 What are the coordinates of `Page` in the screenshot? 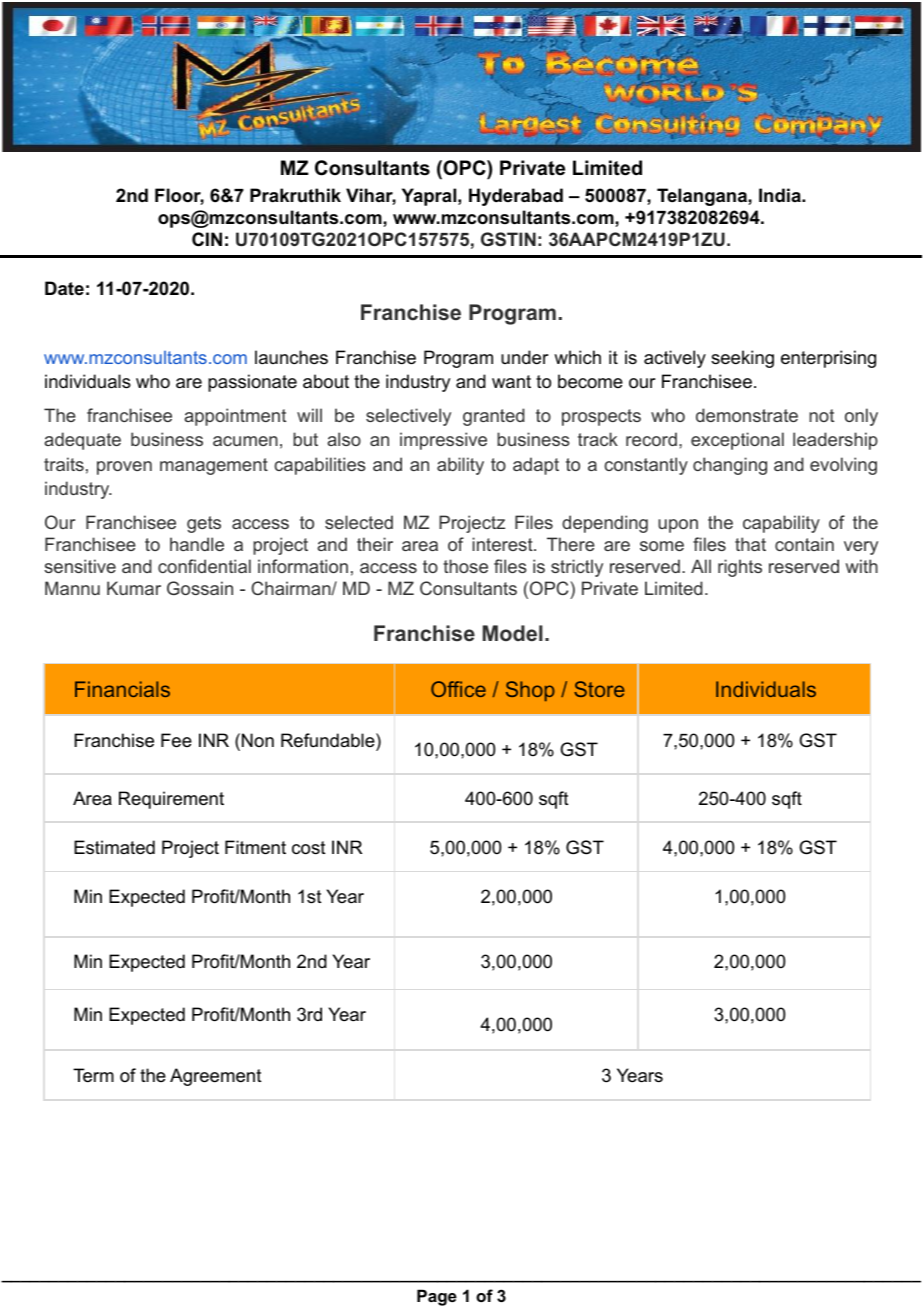 It's located at (437, 1297).
